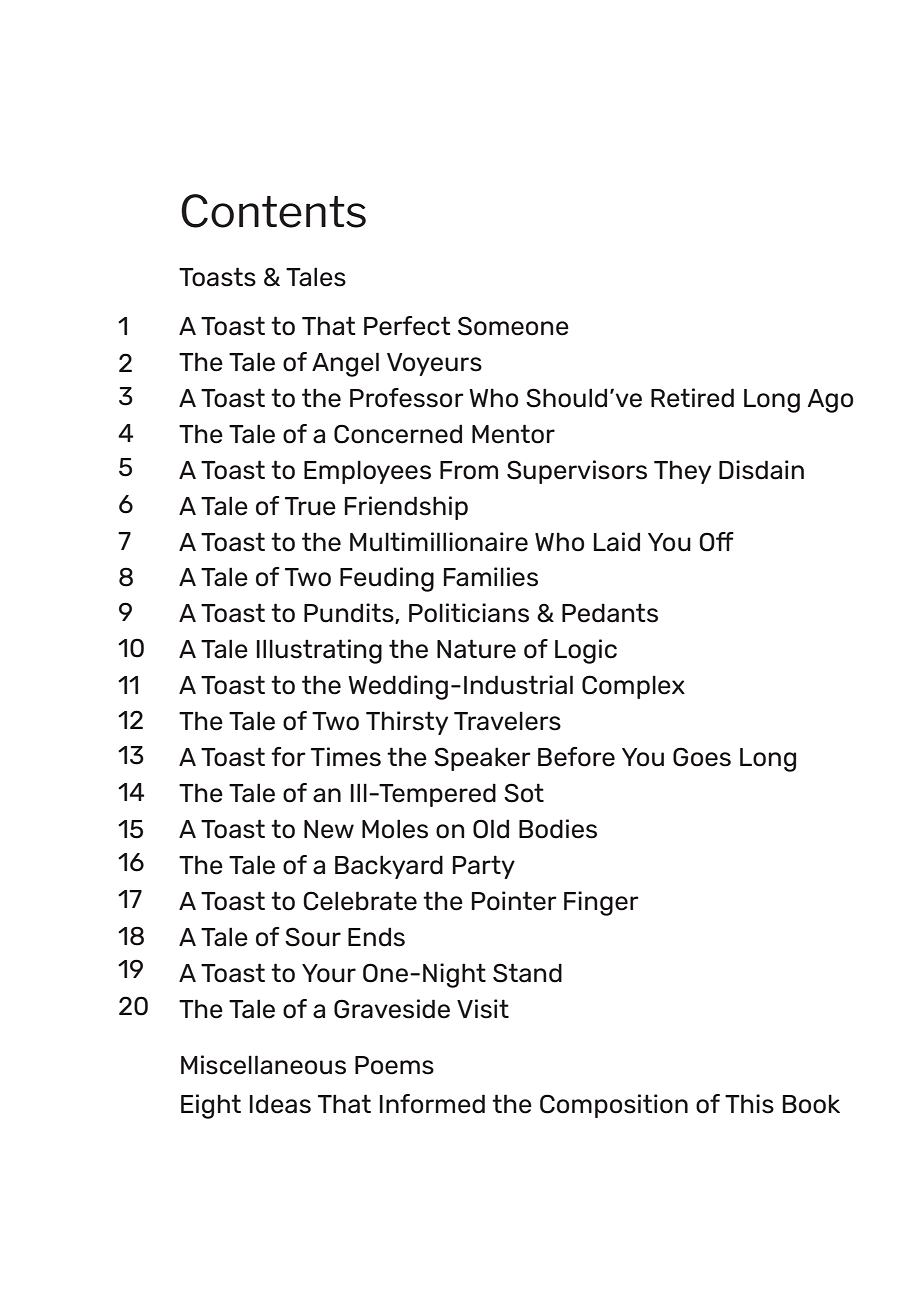  Describe the element at coordinates (469, 470) in the document. I see `From` at that location.
